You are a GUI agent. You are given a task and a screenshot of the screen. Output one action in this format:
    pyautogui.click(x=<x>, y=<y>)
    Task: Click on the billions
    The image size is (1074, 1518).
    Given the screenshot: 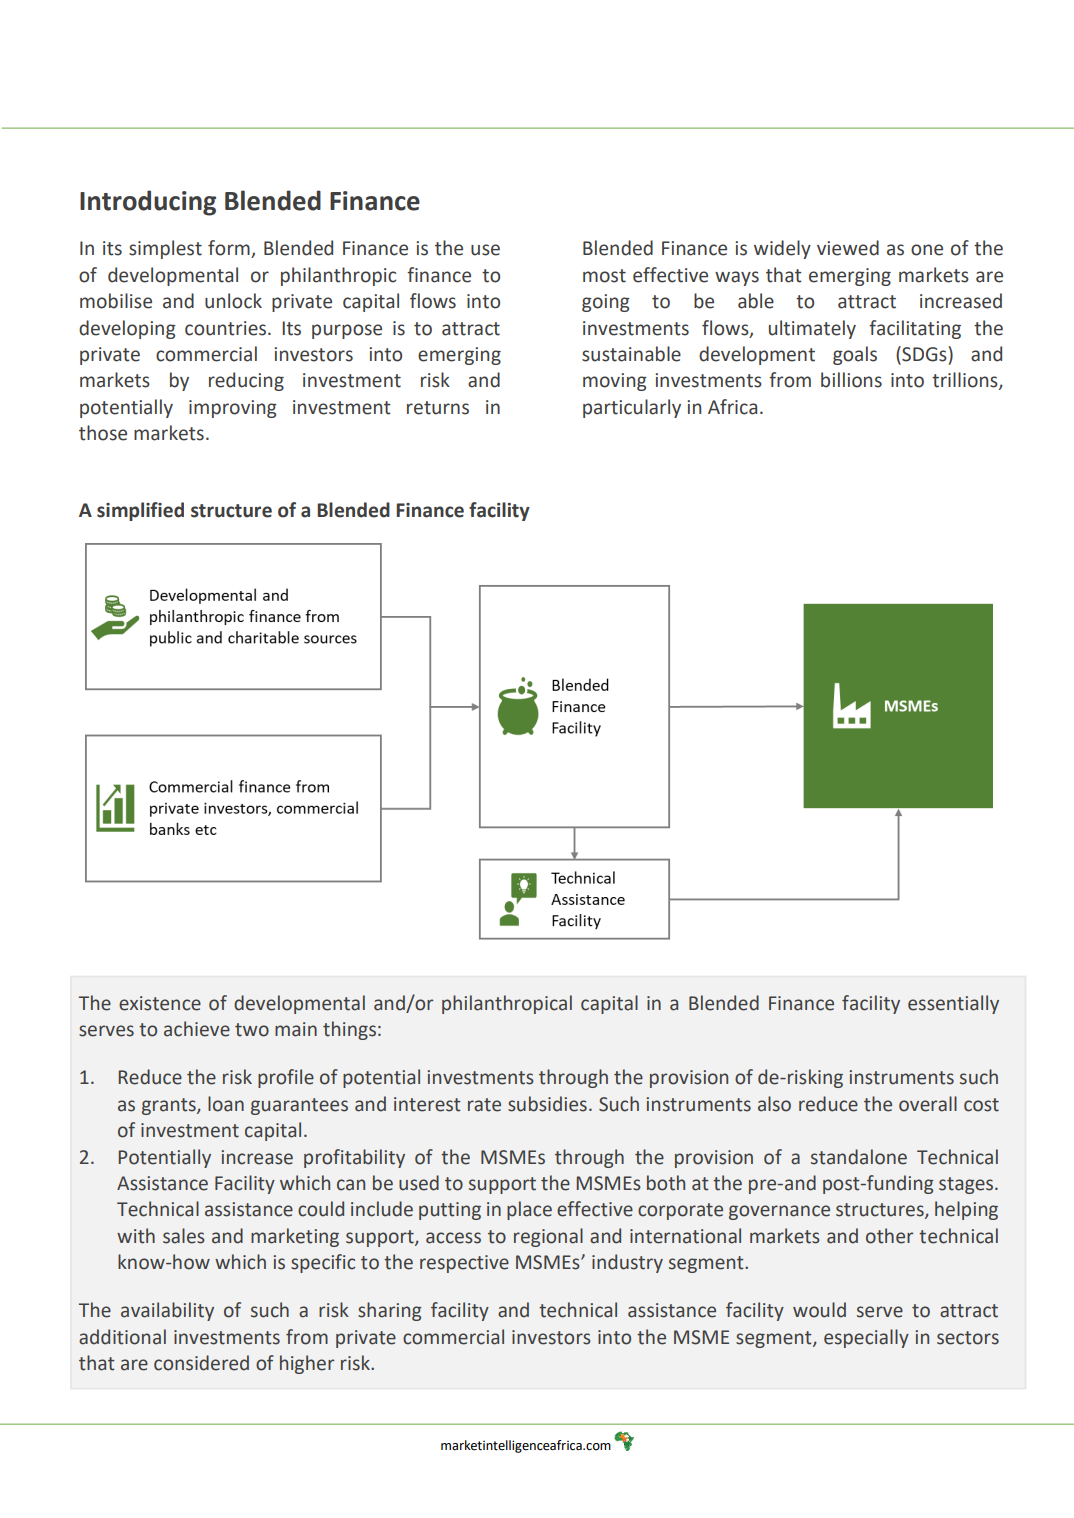 What is the action you would take?
    pyautogui.click(x=851, y=380)
